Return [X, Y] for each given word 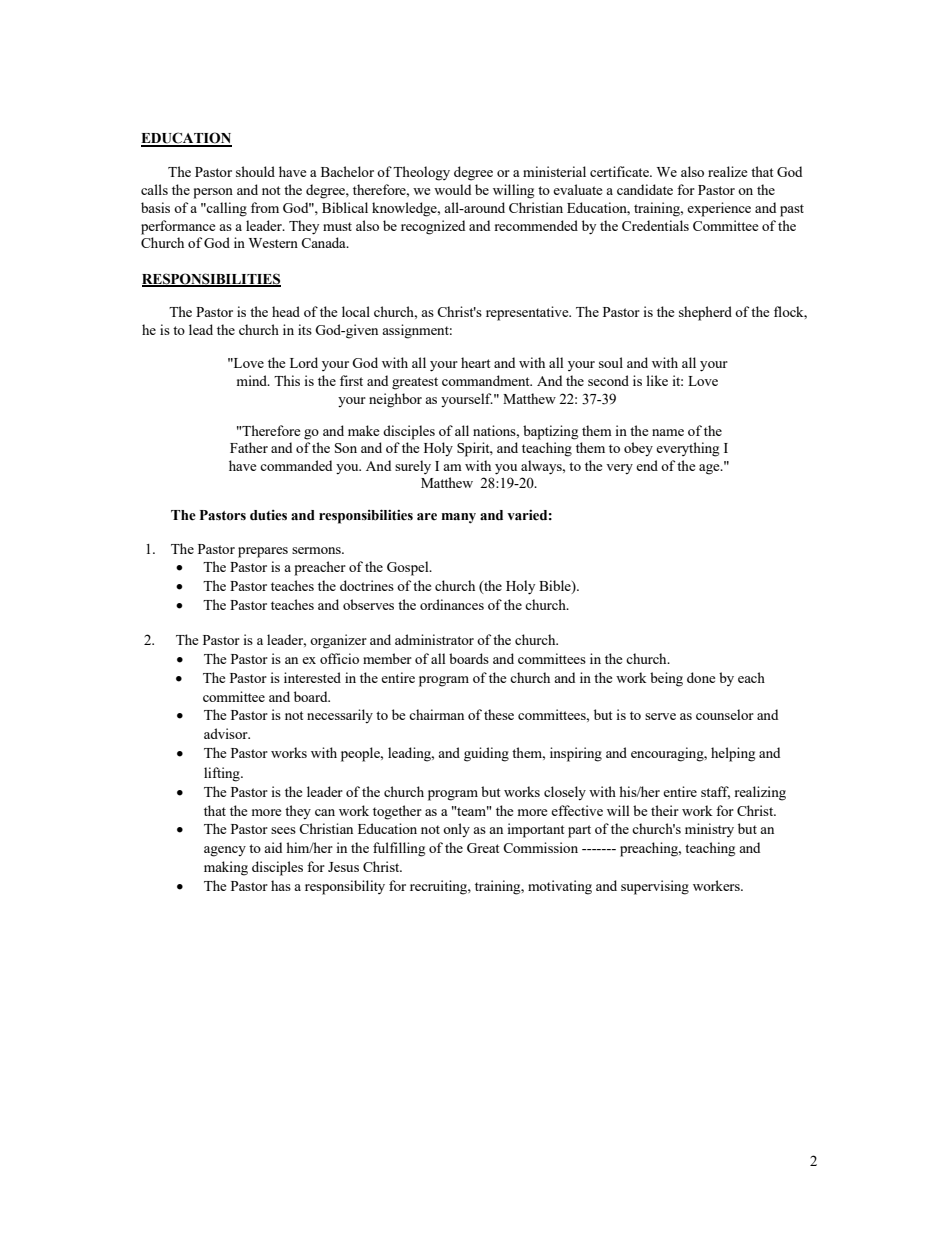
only [456, 830]
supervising [655, 887]
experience [719, 209]
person [213, 193]
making [226, 868]
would [452, 189]
